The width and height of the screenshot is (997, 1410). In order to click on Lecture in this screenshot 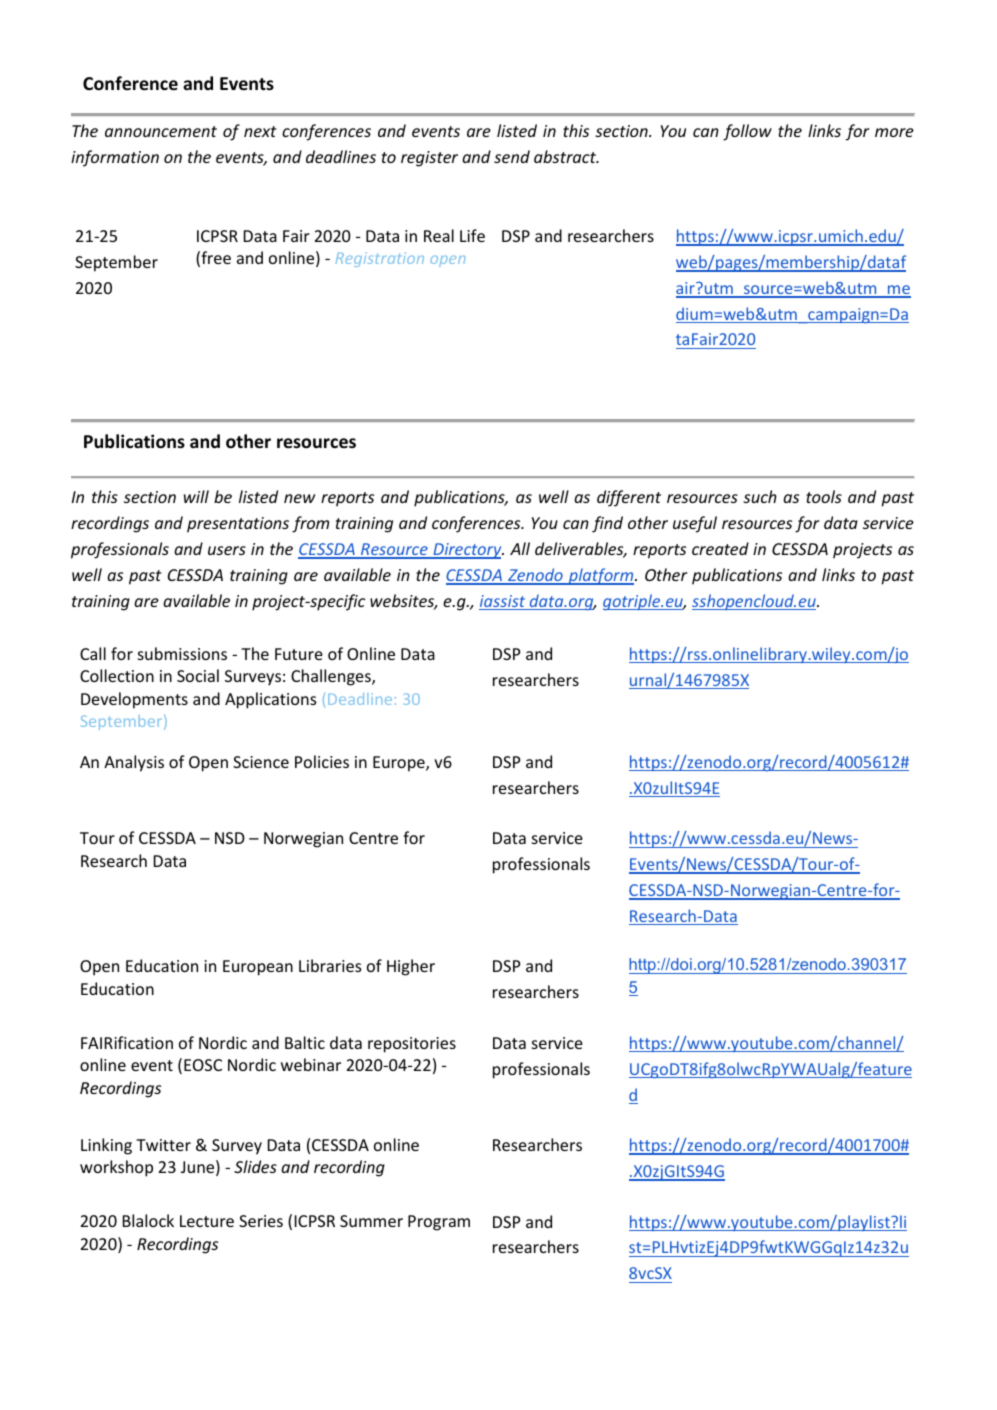, I will do `click(207, 1221)`.
